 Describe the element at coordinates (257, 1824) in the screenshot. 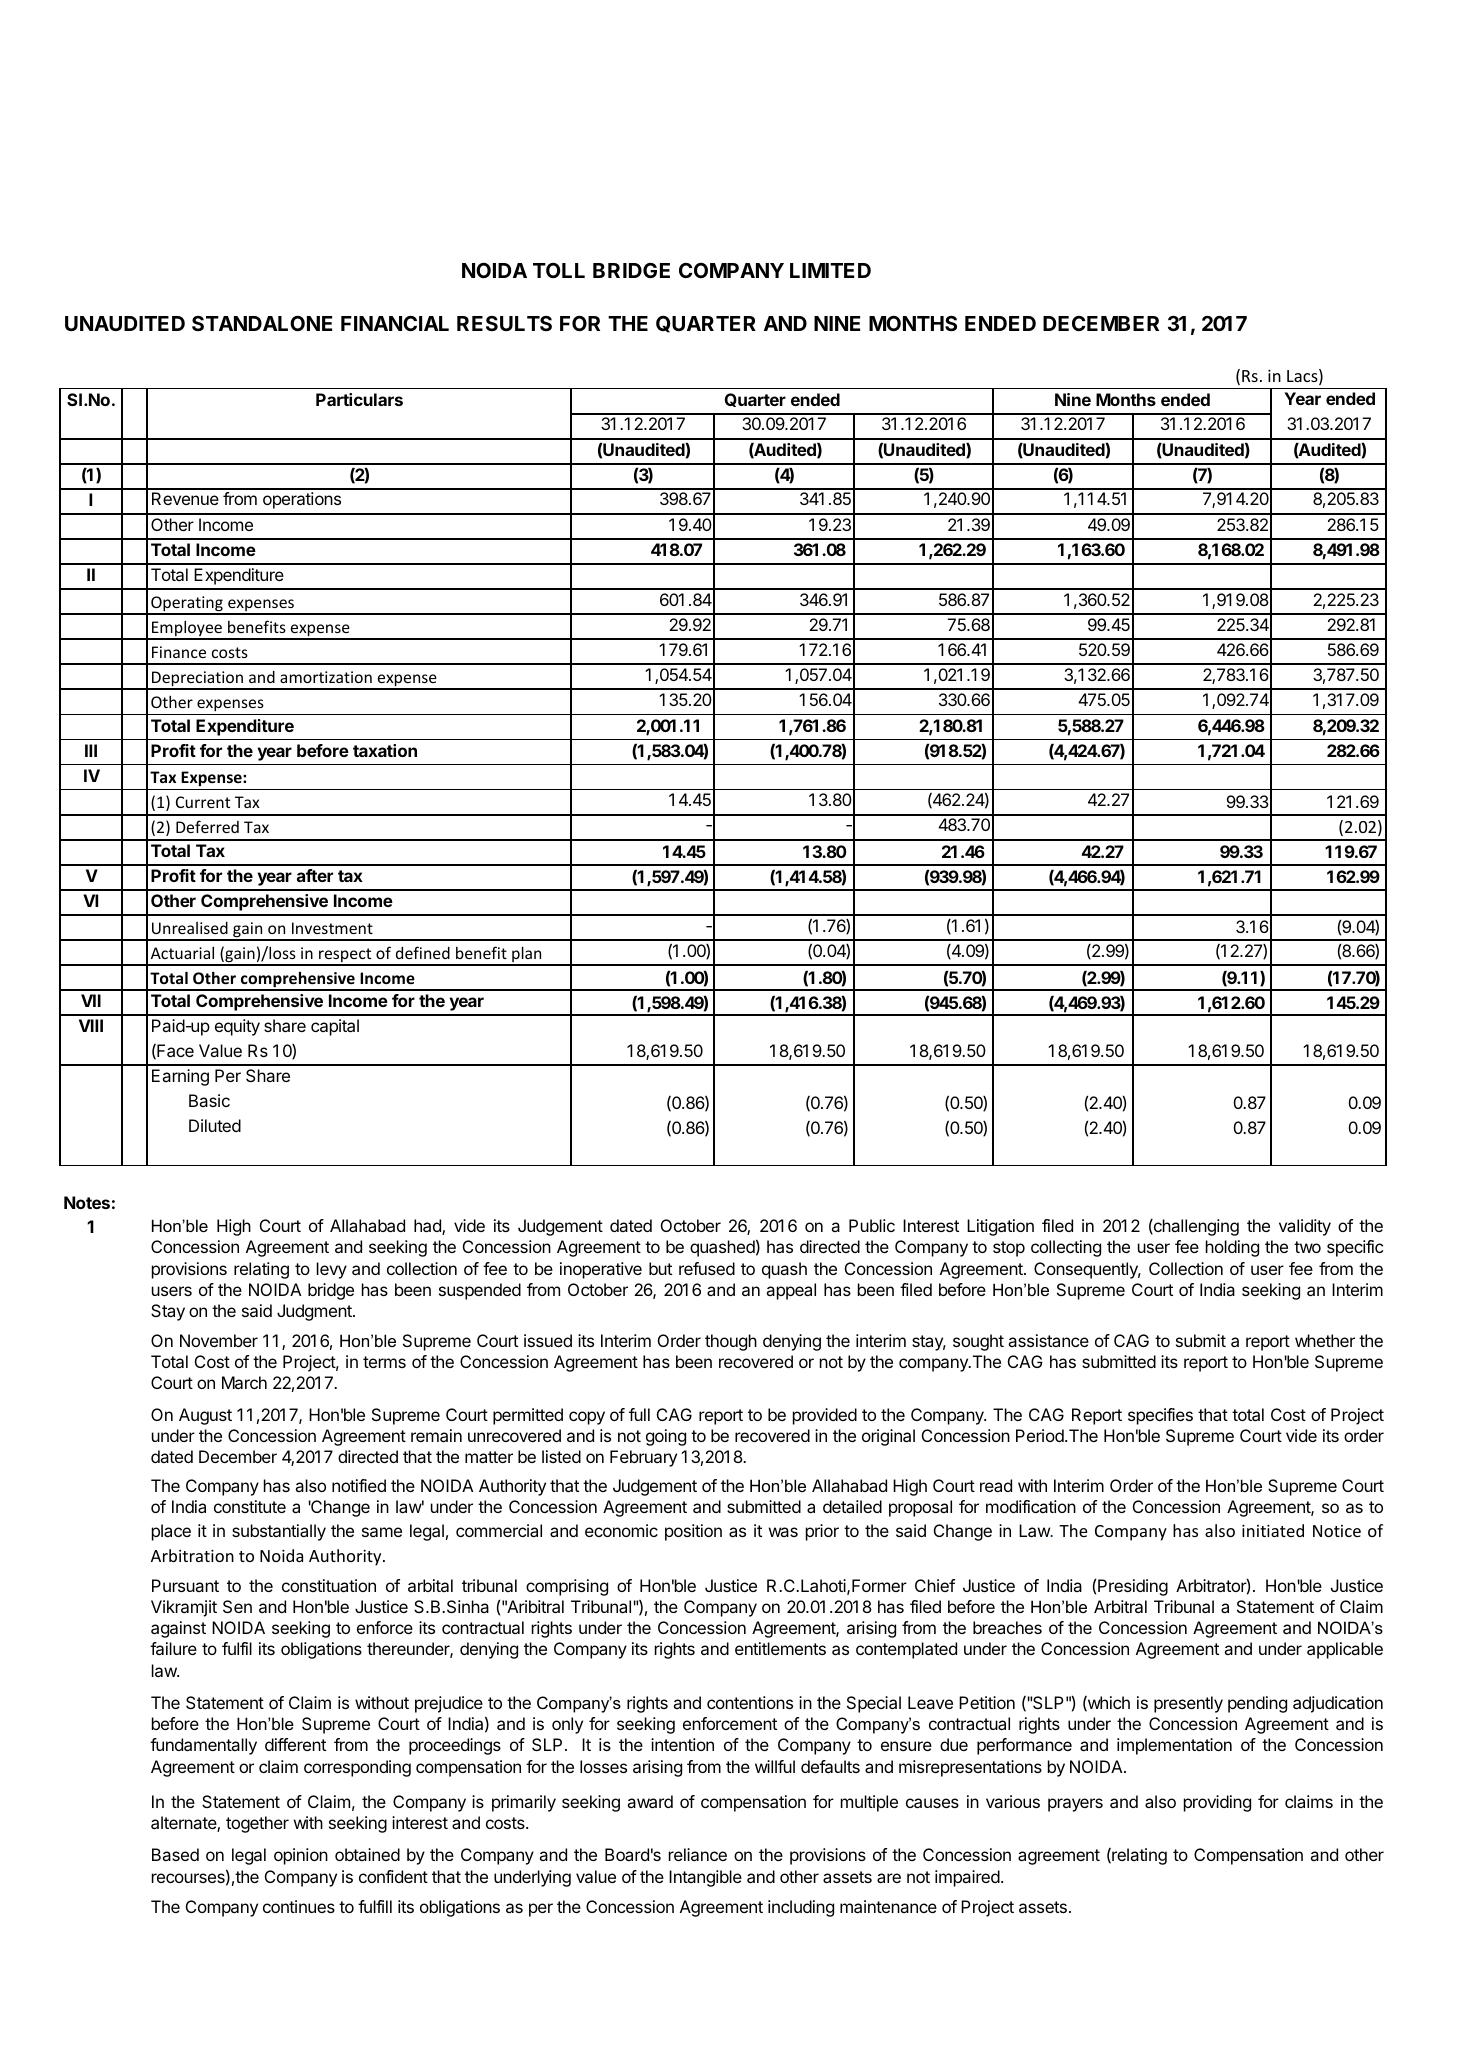

I see `together` at that location.
